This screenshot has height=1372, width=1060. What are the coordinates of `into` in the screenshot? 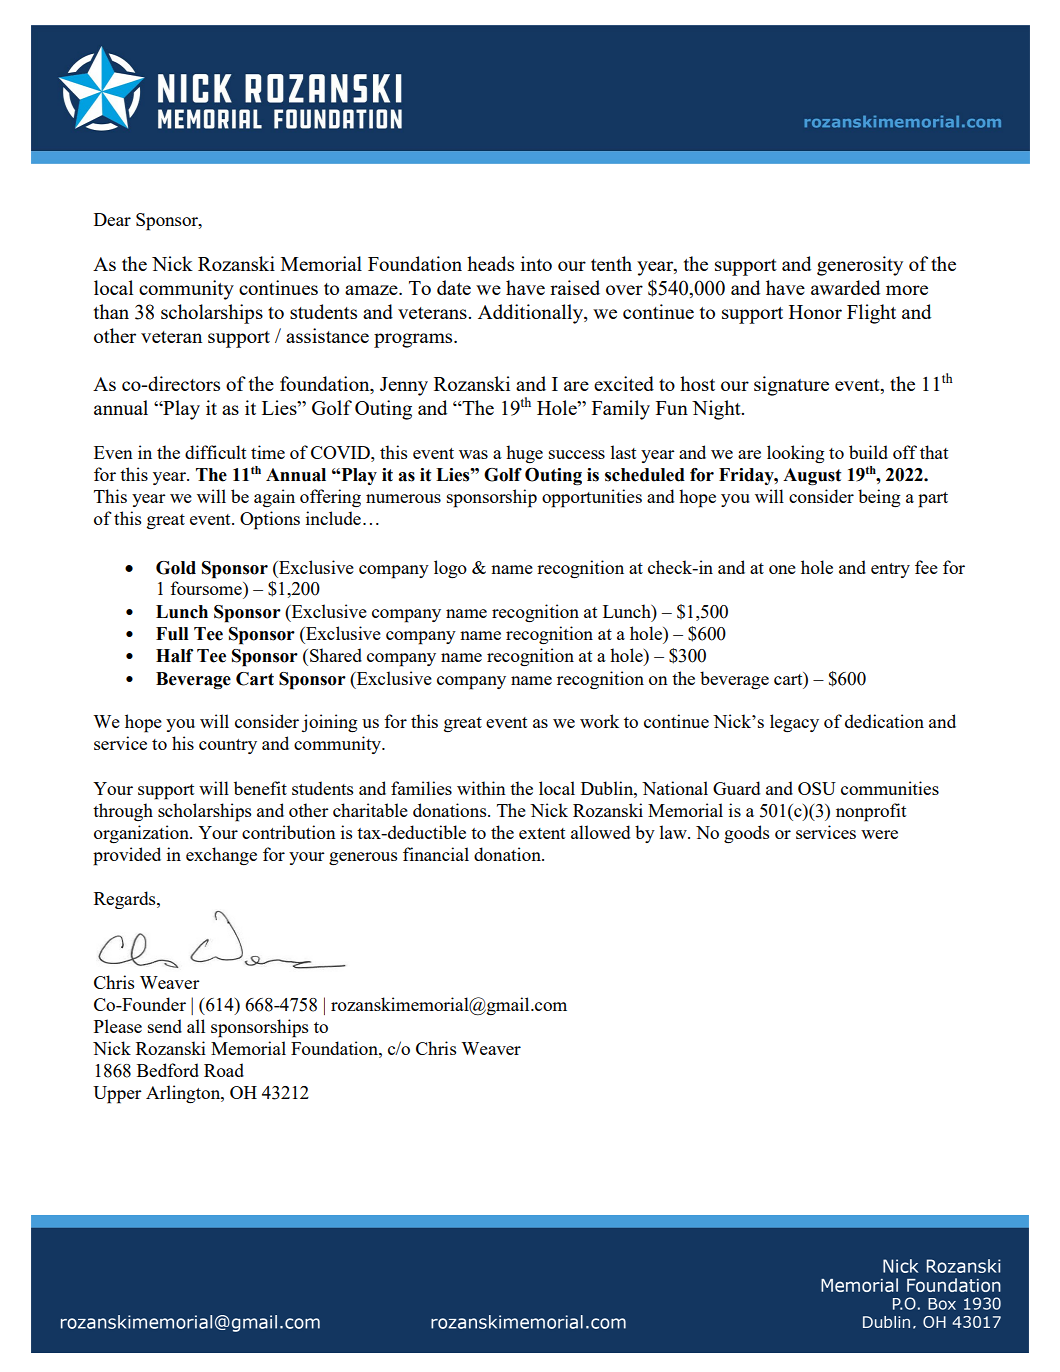 It's located at (536, 263).
